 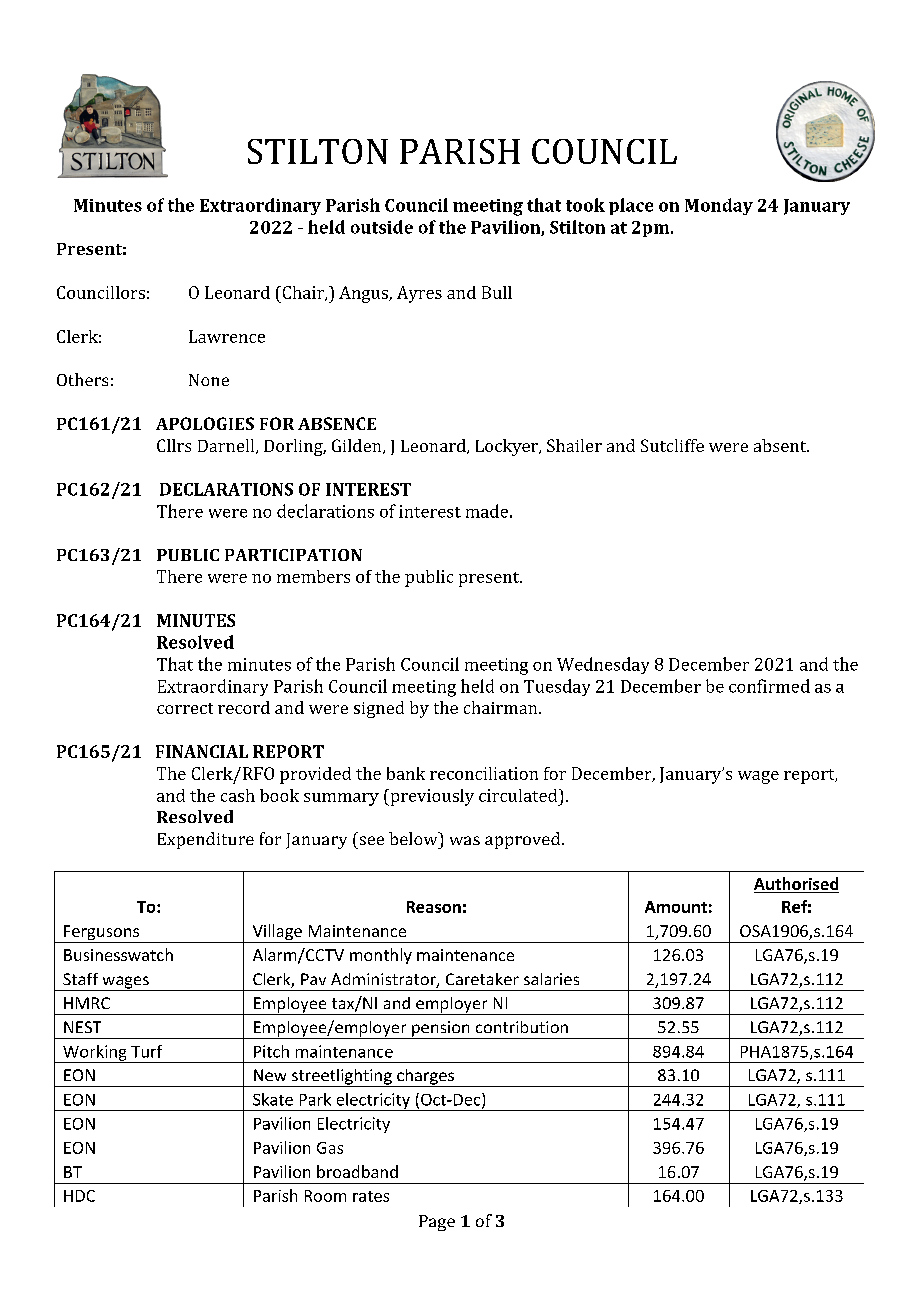 I want to click on Lawrence, so click(x=227, y=336).
